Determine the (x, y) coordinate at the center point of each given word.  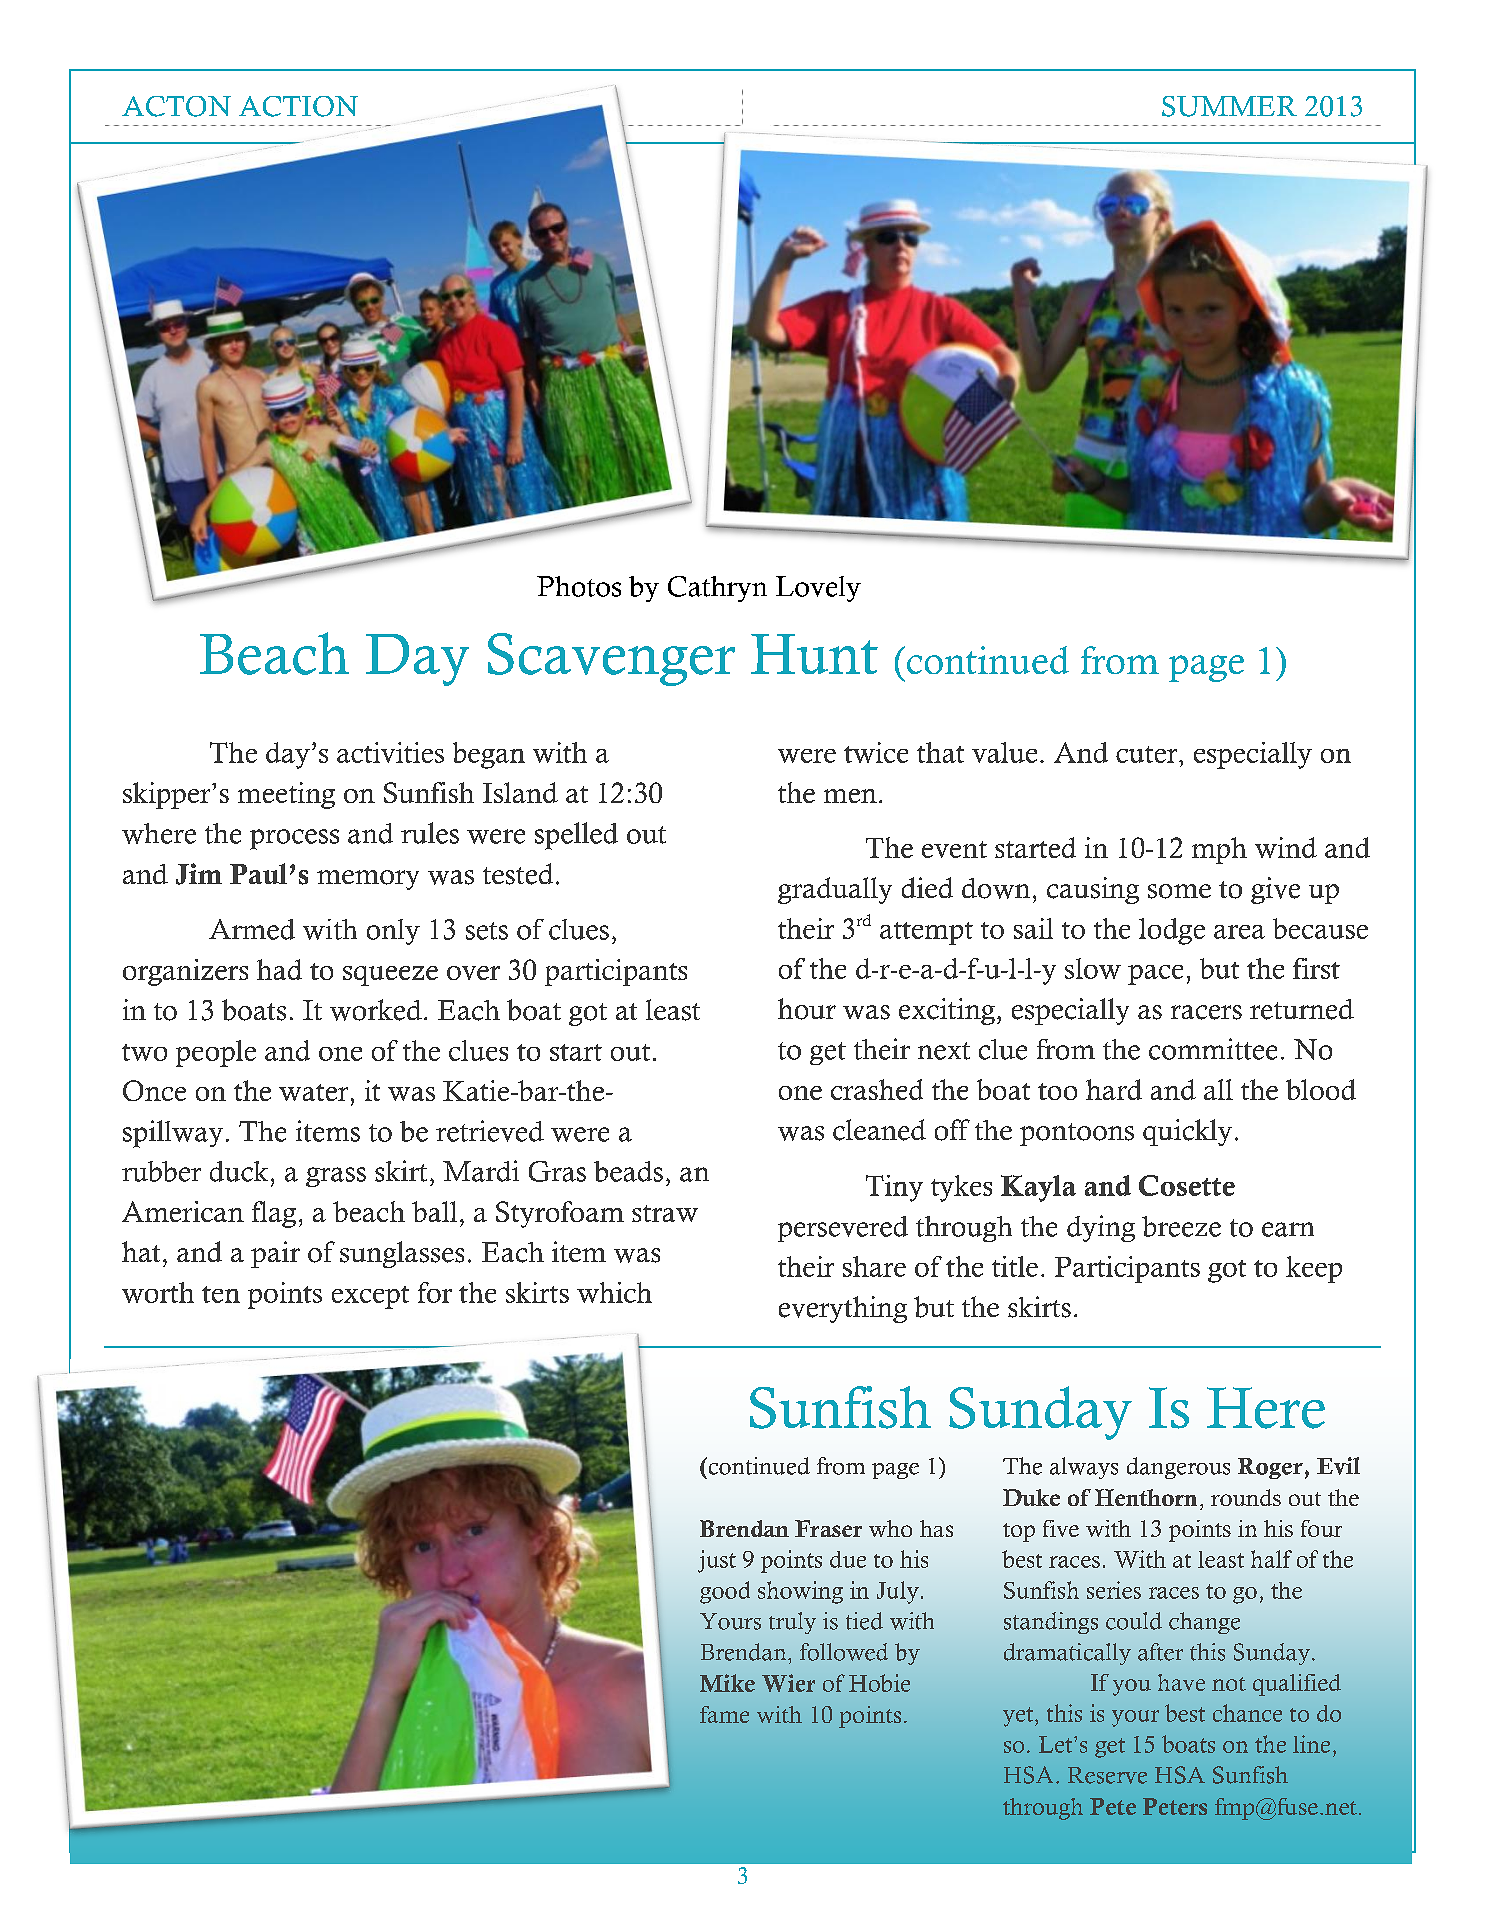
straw (665, 1213)
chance (1247, 1713)
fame (724, 1714)
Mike (727, 1683)
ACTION (298, 106)
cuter (1148, 754)
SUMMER (1229, 106)
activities (390, 752)
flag (274, 1214)
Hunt (814, 654)
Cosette (1187, 1185)
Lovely (818, 589)
